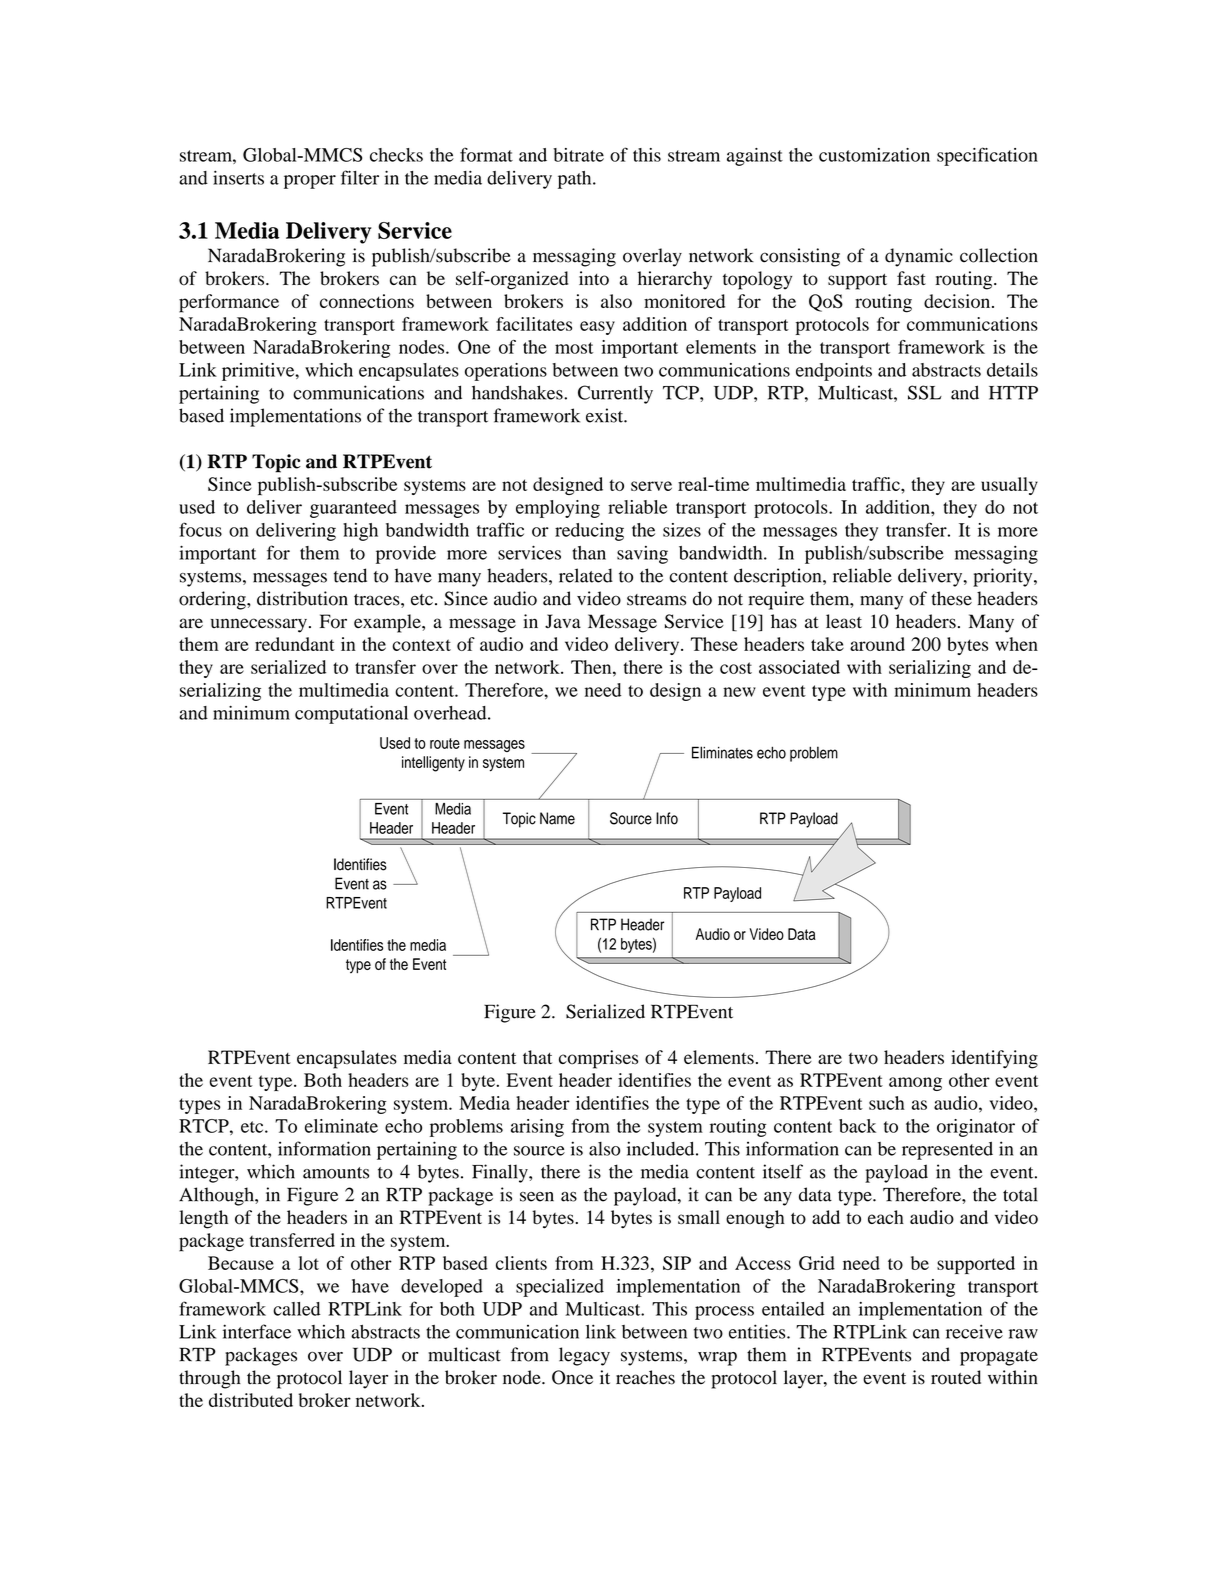 This image has height=1575, width=1217. I want to click on path, so click(576, 180).
